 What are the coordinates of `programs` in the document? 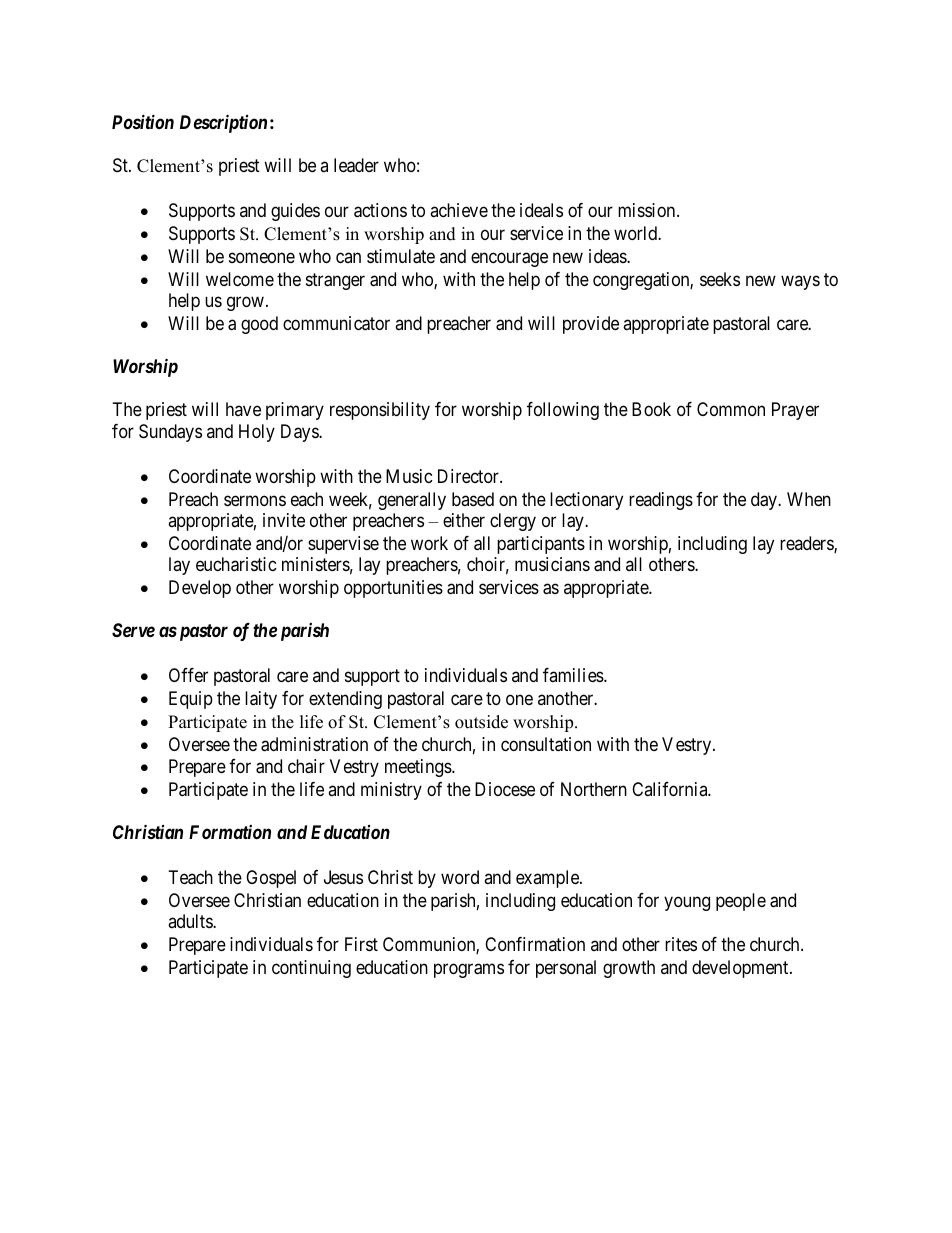 It's located at (469, 971).
